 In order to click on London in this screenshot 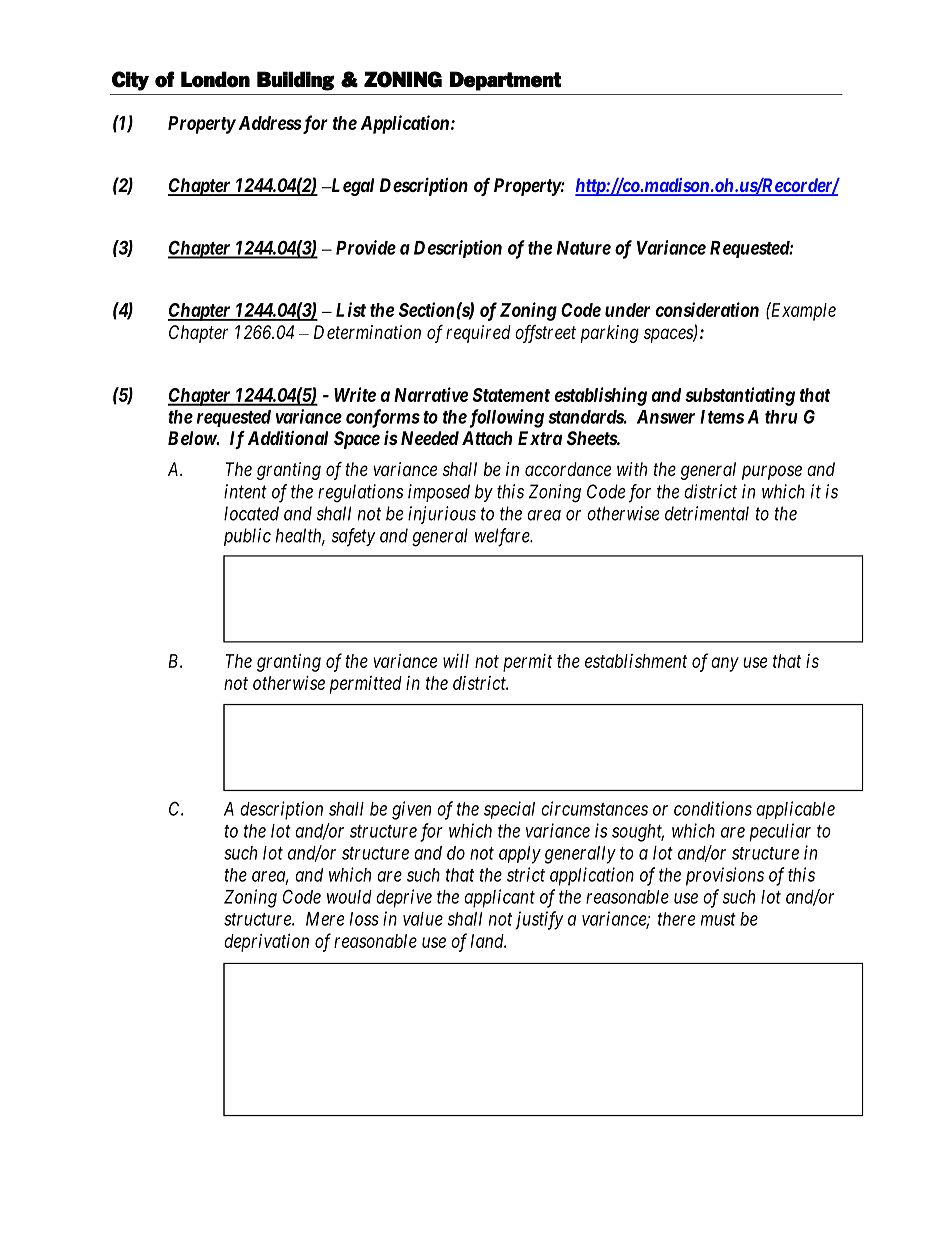, I will do `click(215, 79)`.
